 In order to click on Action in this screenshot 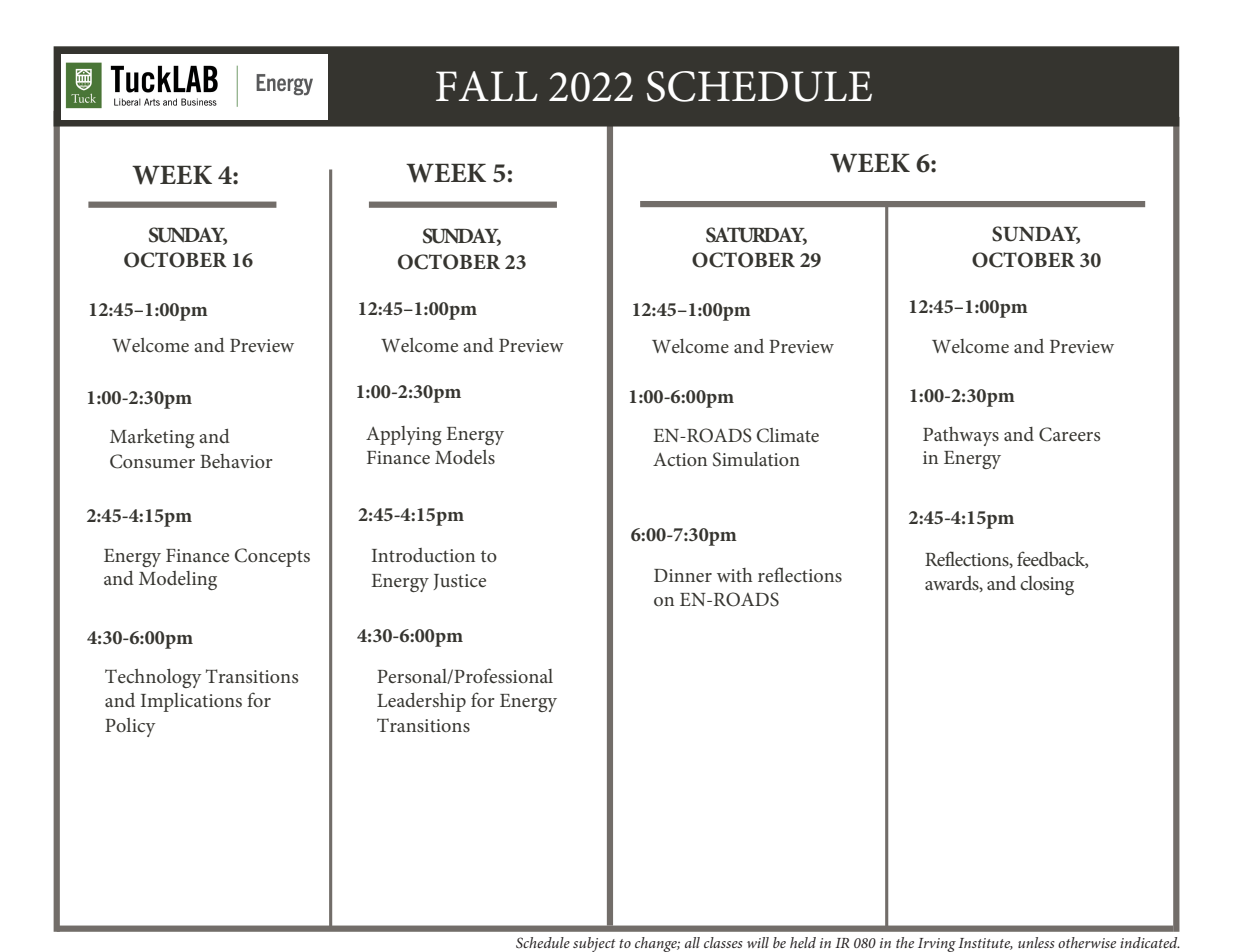, I will do `click(680, 459)`.
